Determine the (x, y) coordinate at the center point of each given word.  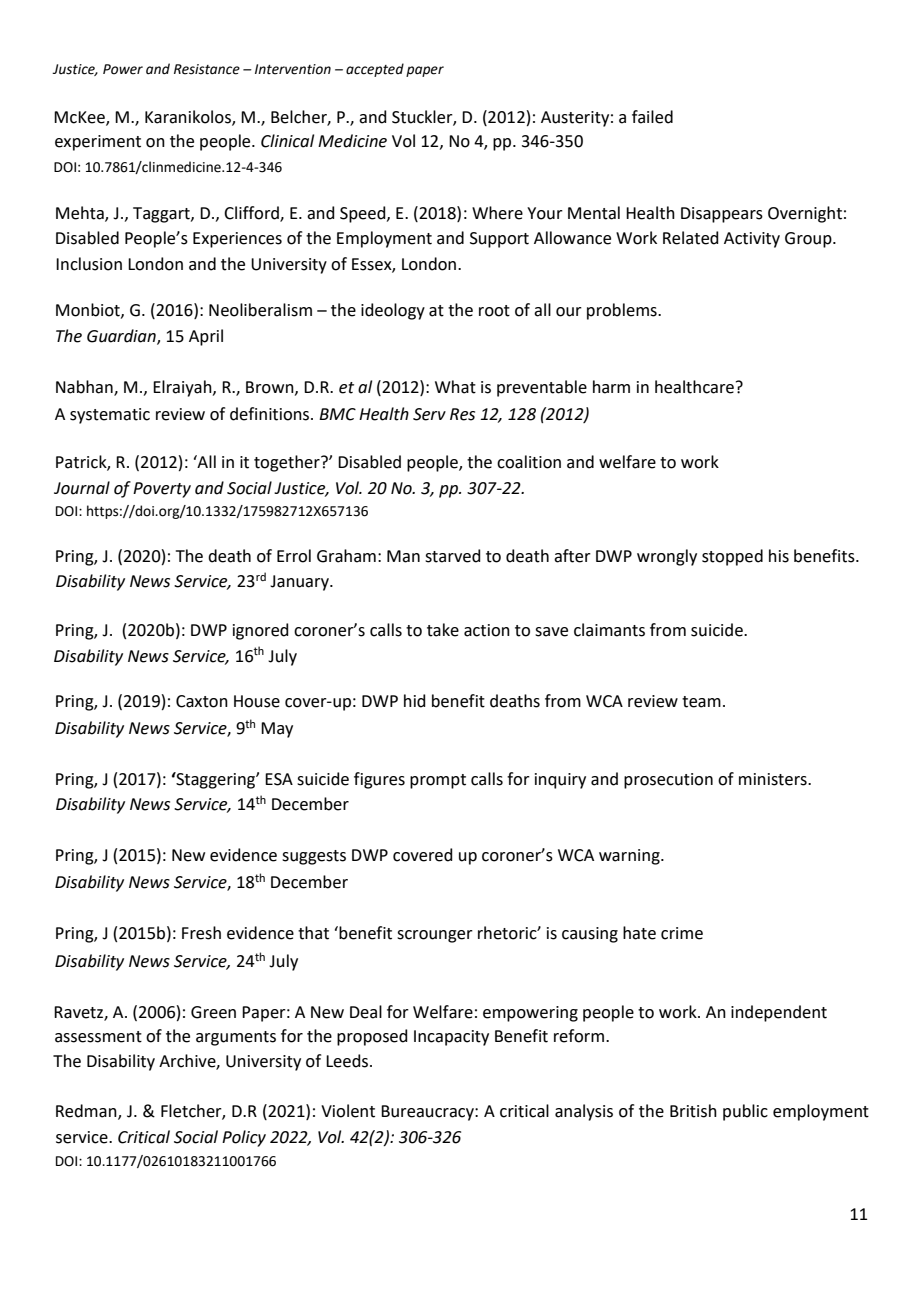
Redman (87, 1112)
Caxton (202, 701)
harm (611, 387)
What (455, 387)
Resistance (207, 69)
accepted (375, 70)
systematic (110, 416)
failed (652, 117)
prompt (438, 781)
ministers (774, 779)
